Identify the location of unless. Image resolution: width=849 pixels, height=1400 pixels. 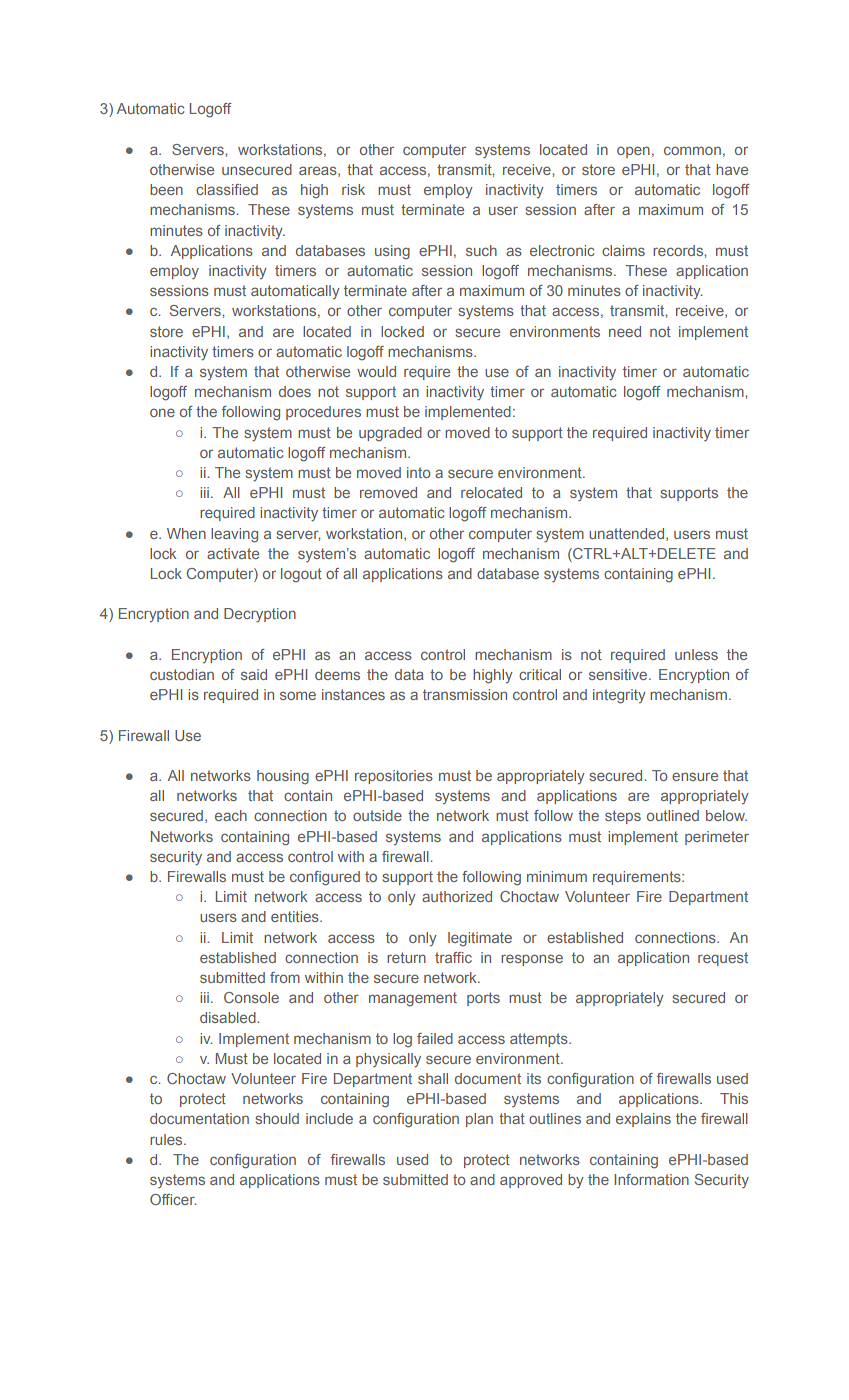
(696, 654).
